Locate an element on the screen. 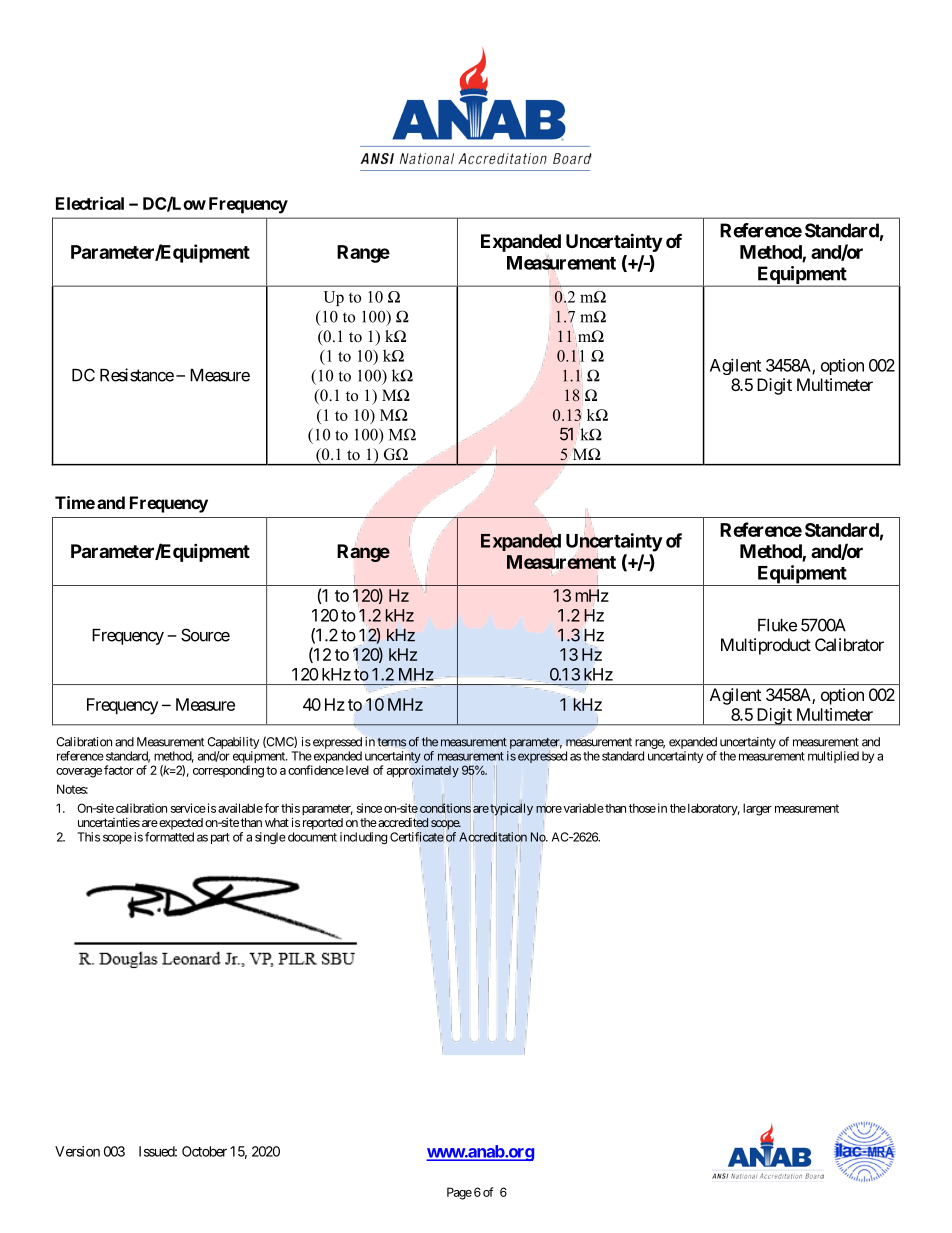  Capability is located at coordinates (233, 743).
